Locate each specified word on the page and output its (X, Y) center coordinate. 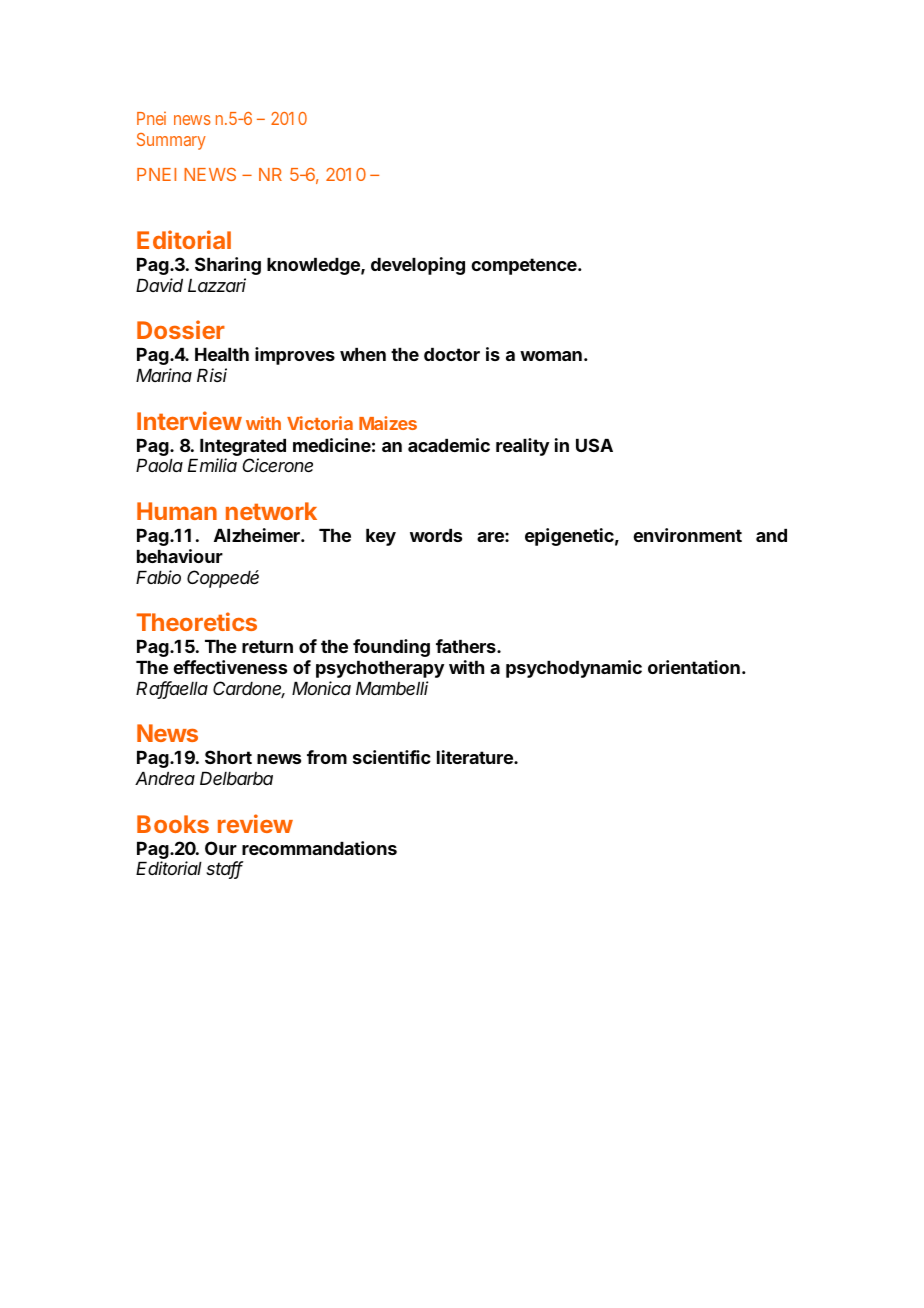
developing (418, 266)
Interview (189, 420)
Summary (171, 141)
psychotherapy (380, 669)
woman (551, 356)
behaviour (180, 556)
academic (449, 445)
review (255, 823)
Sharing (228, 266)
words (436, 535)
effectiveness (230, 667)
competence (525, 266)
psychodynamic (574, 669)
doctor (452, 354)
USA (594, 445)
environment (687, 535)
